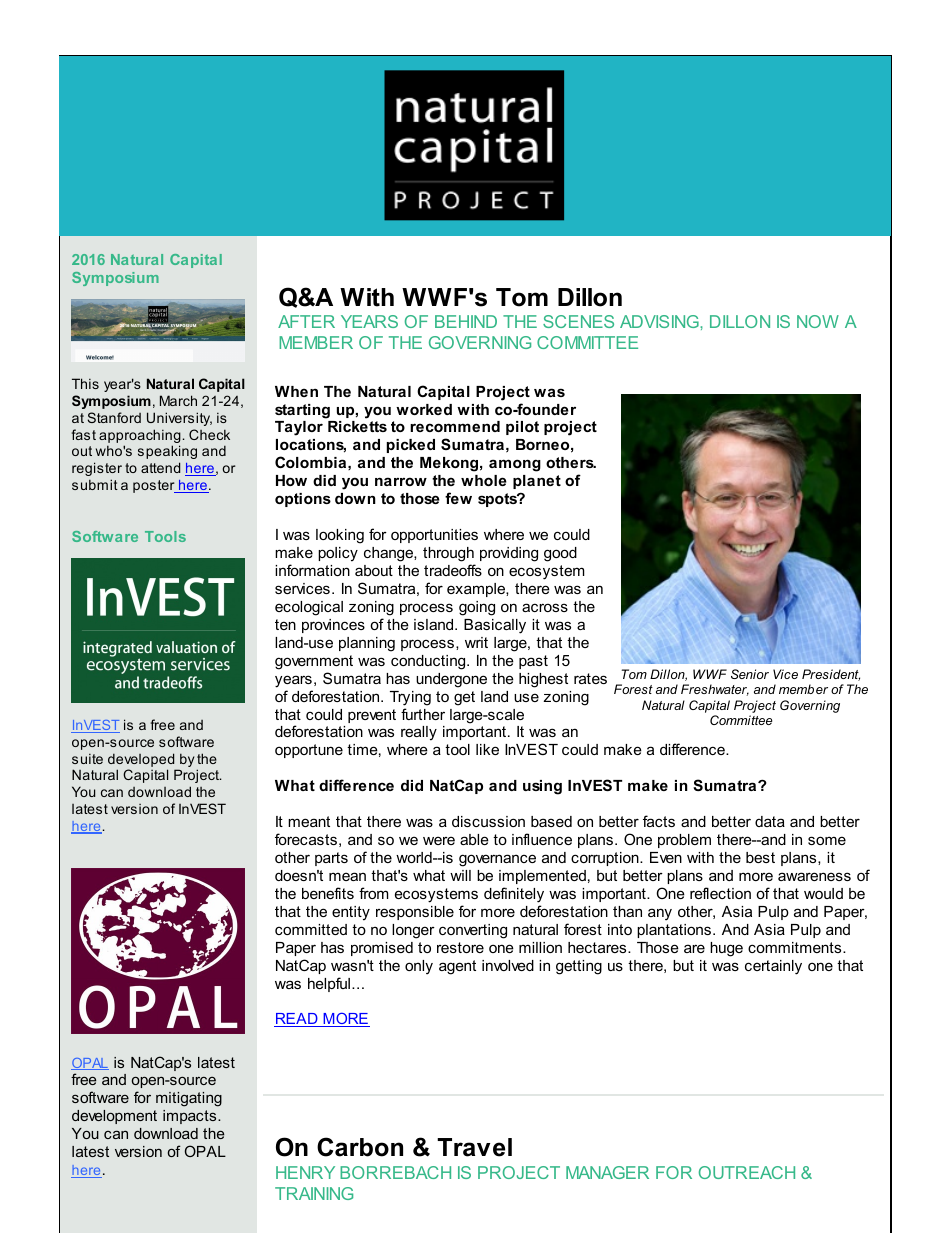 The image size is (952, 1233). What do you see at coordinates (487, 749) in the screenshot?
I see `like` at bounding box center [487, 749].
